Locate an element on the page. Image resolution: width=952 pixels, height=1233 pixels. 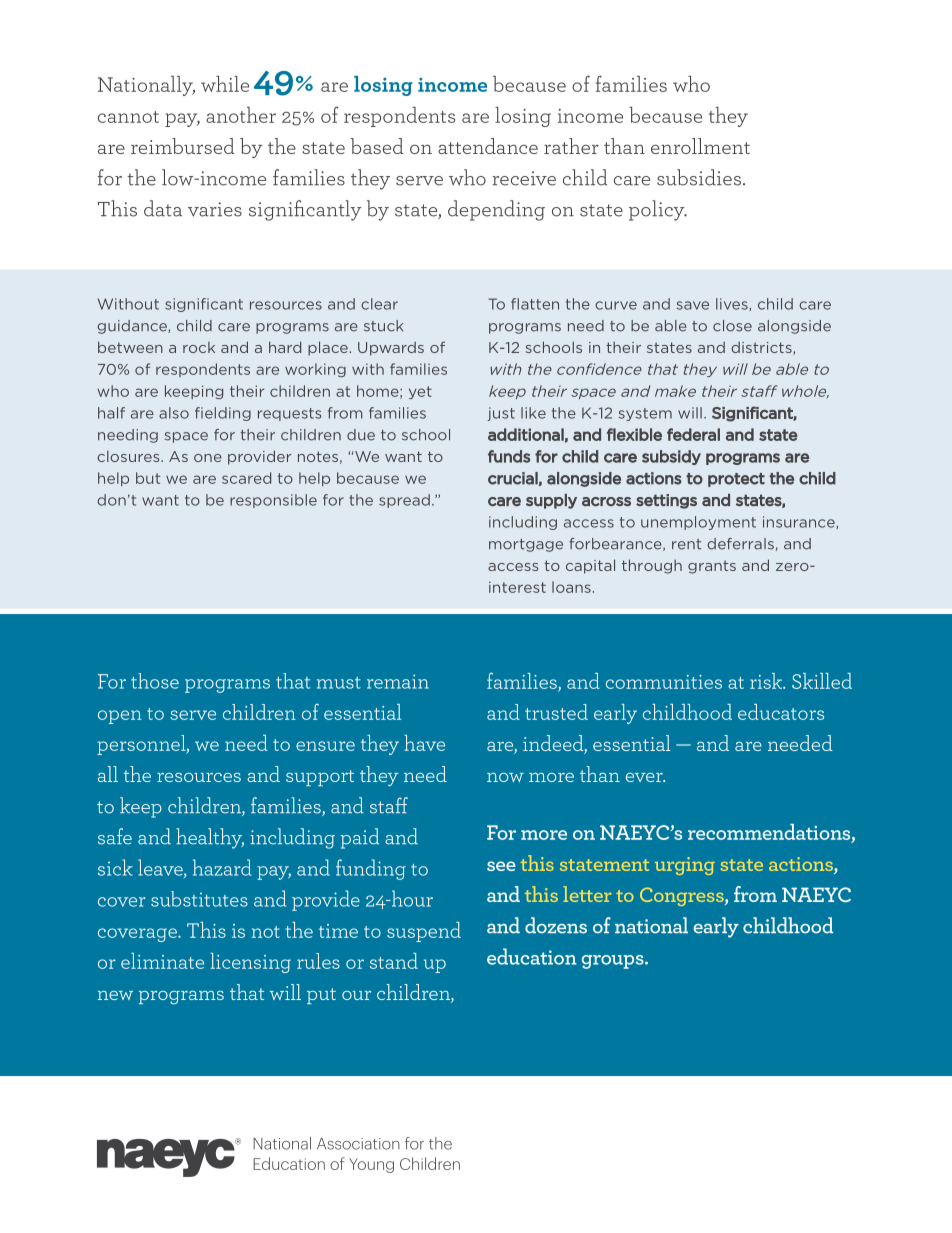
groups is located at coordinates (613, 962).
